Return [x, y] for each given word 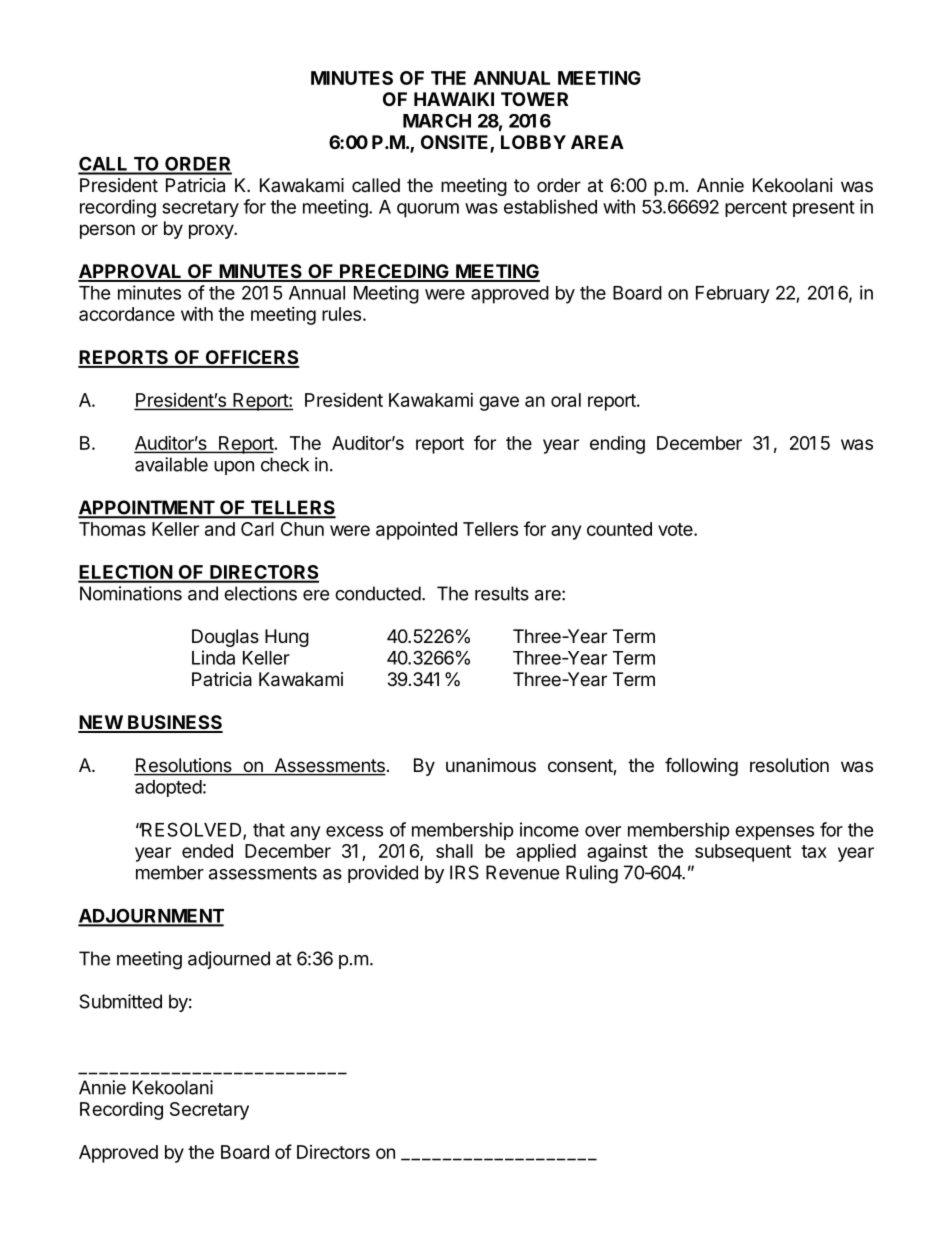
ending [617, 444]
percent [756, 209]
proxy [212, 231]
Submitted [120, 1001]
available [171, 464]
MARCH [437, 121]
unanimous [491, 765]
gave [499, 403]
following [701, 766]
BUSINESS [174, 723]
